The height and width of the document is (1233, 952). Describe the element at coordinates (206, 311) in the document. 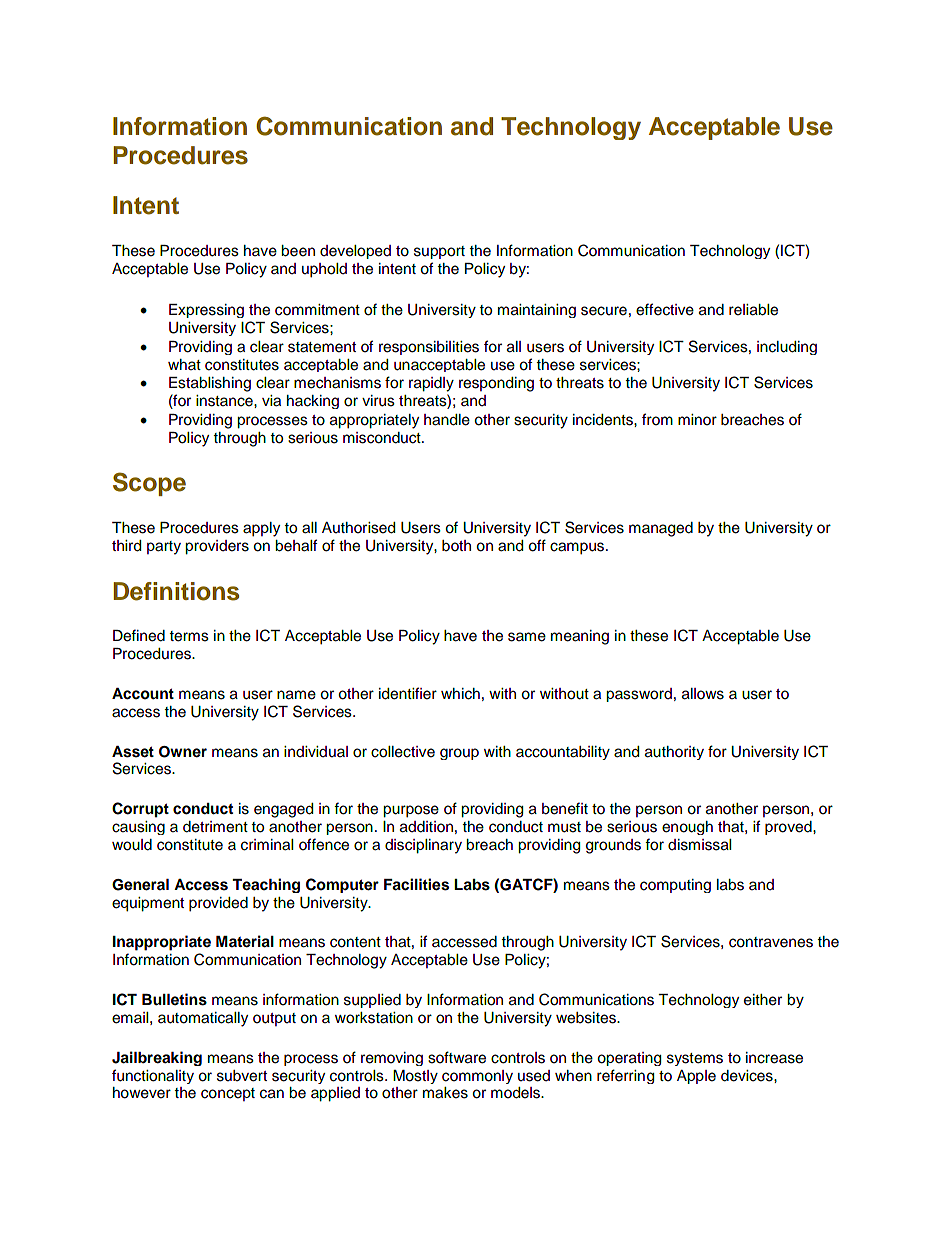

I see `Expressing` at that location.
